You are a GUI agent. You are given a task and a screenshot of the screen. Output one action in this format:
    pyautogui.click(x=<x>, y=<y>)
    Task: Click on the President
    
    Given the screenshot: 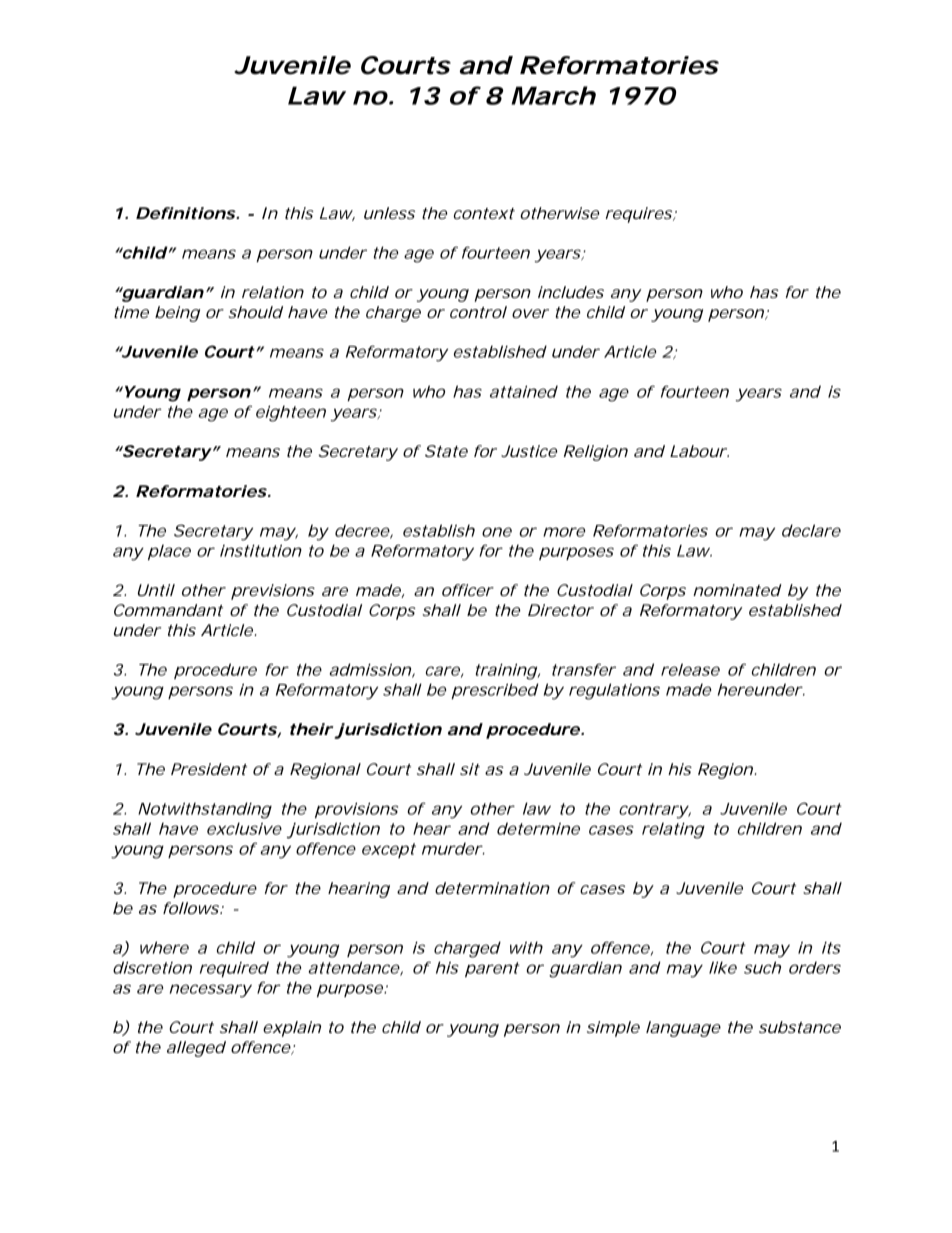 What is the action you would take?
    pyautogui.click(x=209, y=769)
